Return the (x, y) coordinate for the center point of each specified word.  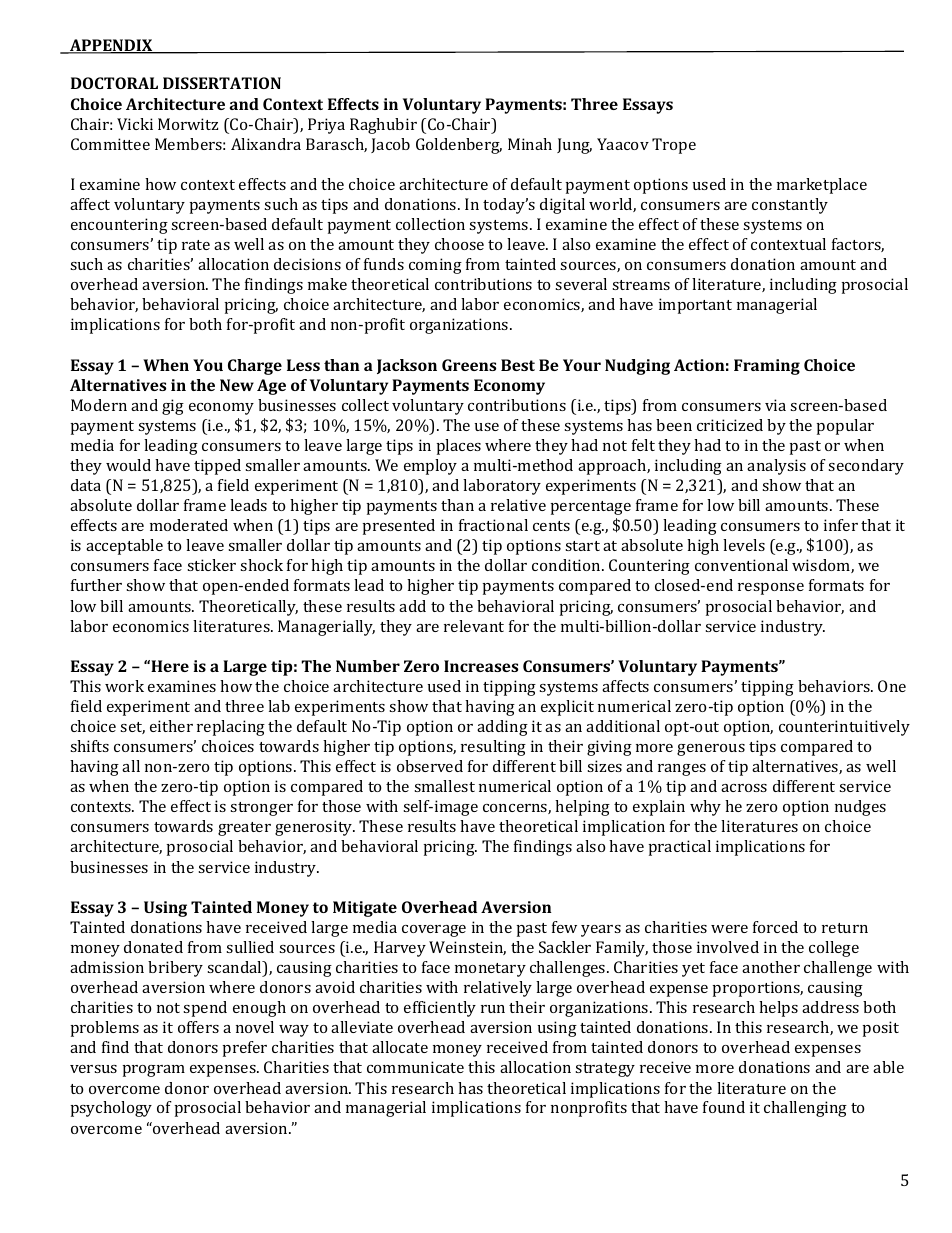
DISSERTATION (222, 83)
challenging (805, 1109)
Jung (574, 146)
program (154, 1071)
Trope (674, 146)
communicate (415, 1067)
